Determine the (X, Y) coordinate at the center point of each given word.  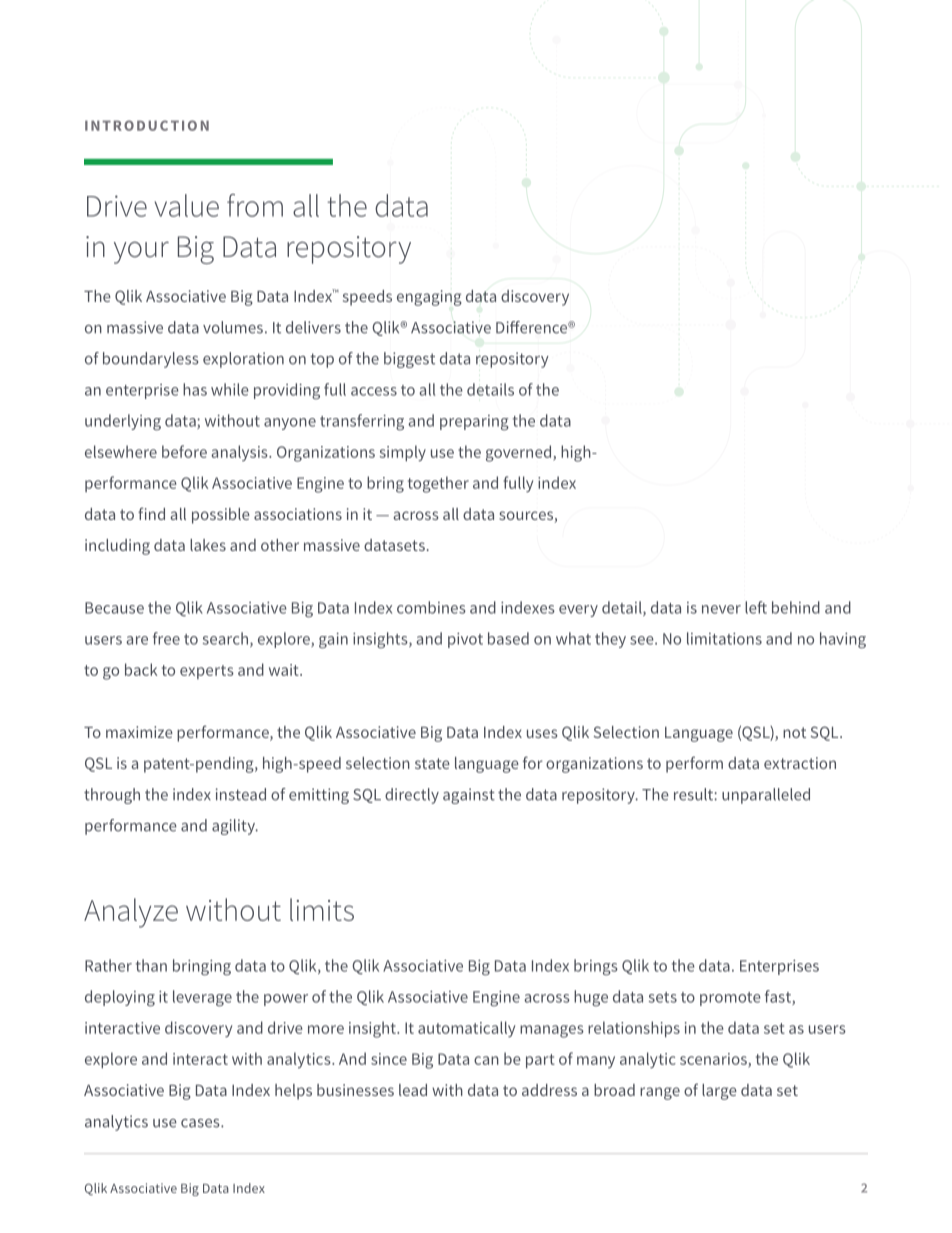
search (225, 638)
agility (235, 827)
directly (412, 796)
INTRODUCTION (147, 125)
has (195, 389)
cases (201, 1123)
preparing (474, 423)
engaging (429, 298)
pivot (465, 640)
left (756, 607)
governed (520, 453)
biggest (409, 360)
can (486, 1060)
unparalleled (766, 796)
